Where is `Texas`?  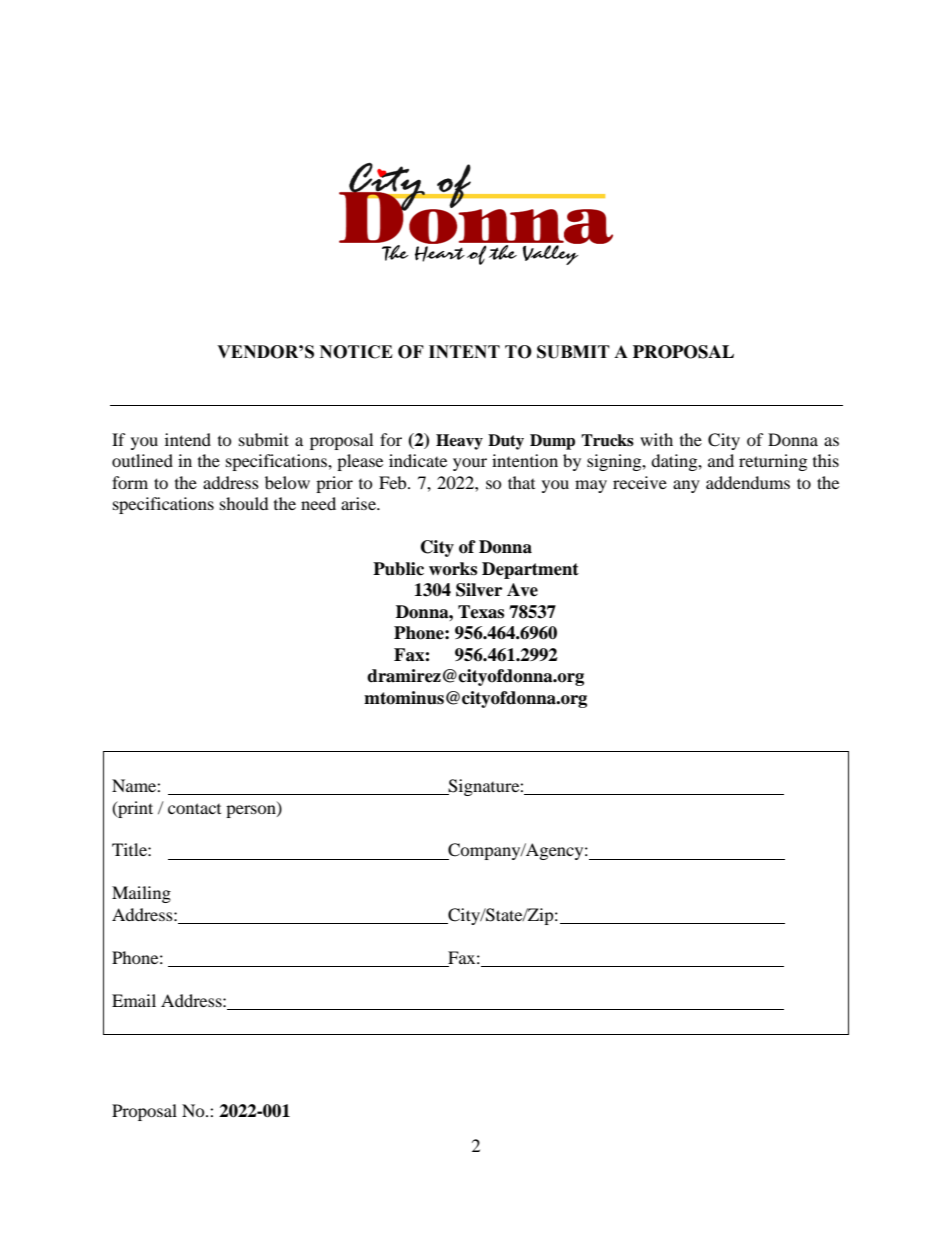
Texas is located at coordinates (481, 612).
